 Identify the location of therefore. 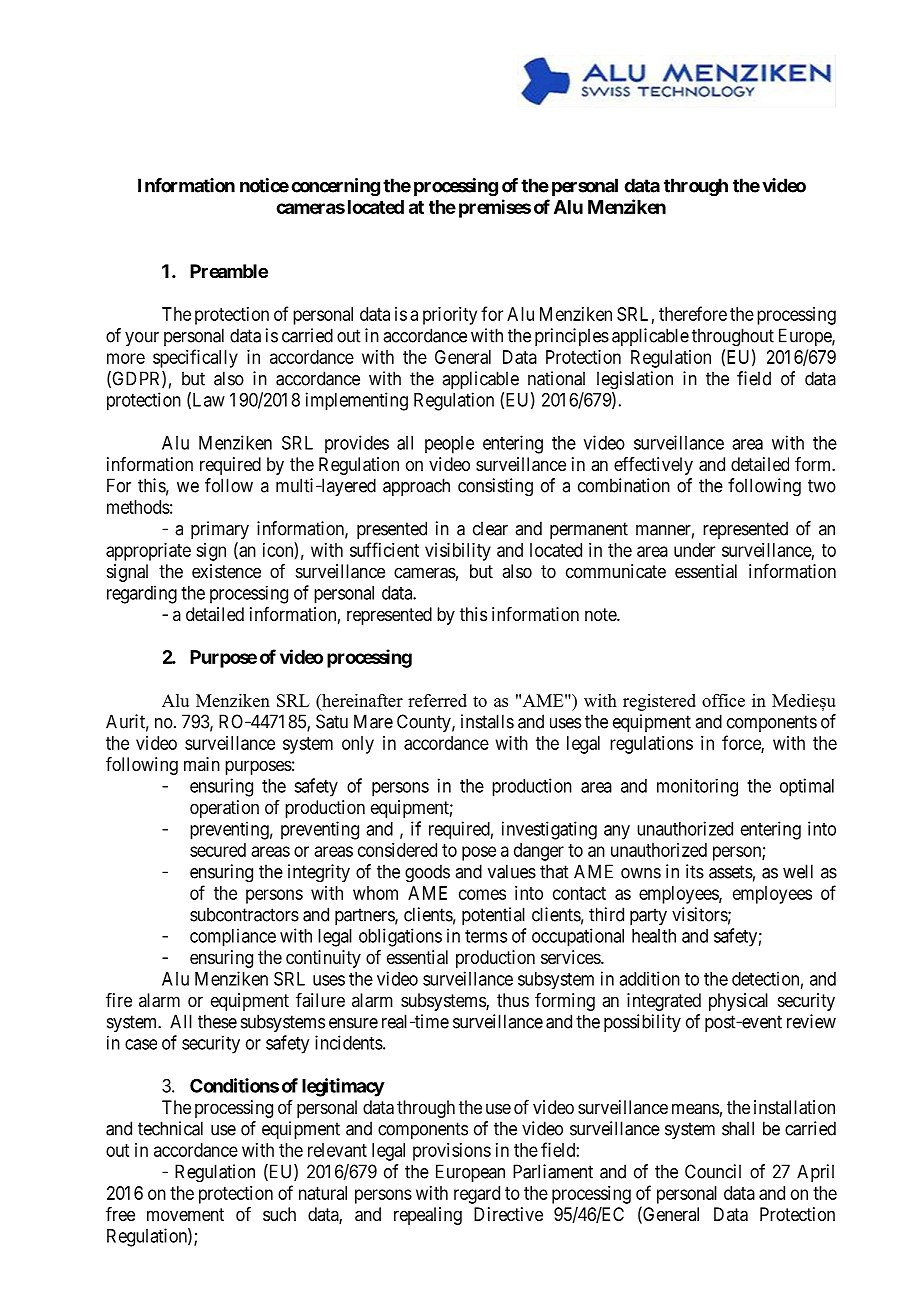
(693, 313).
